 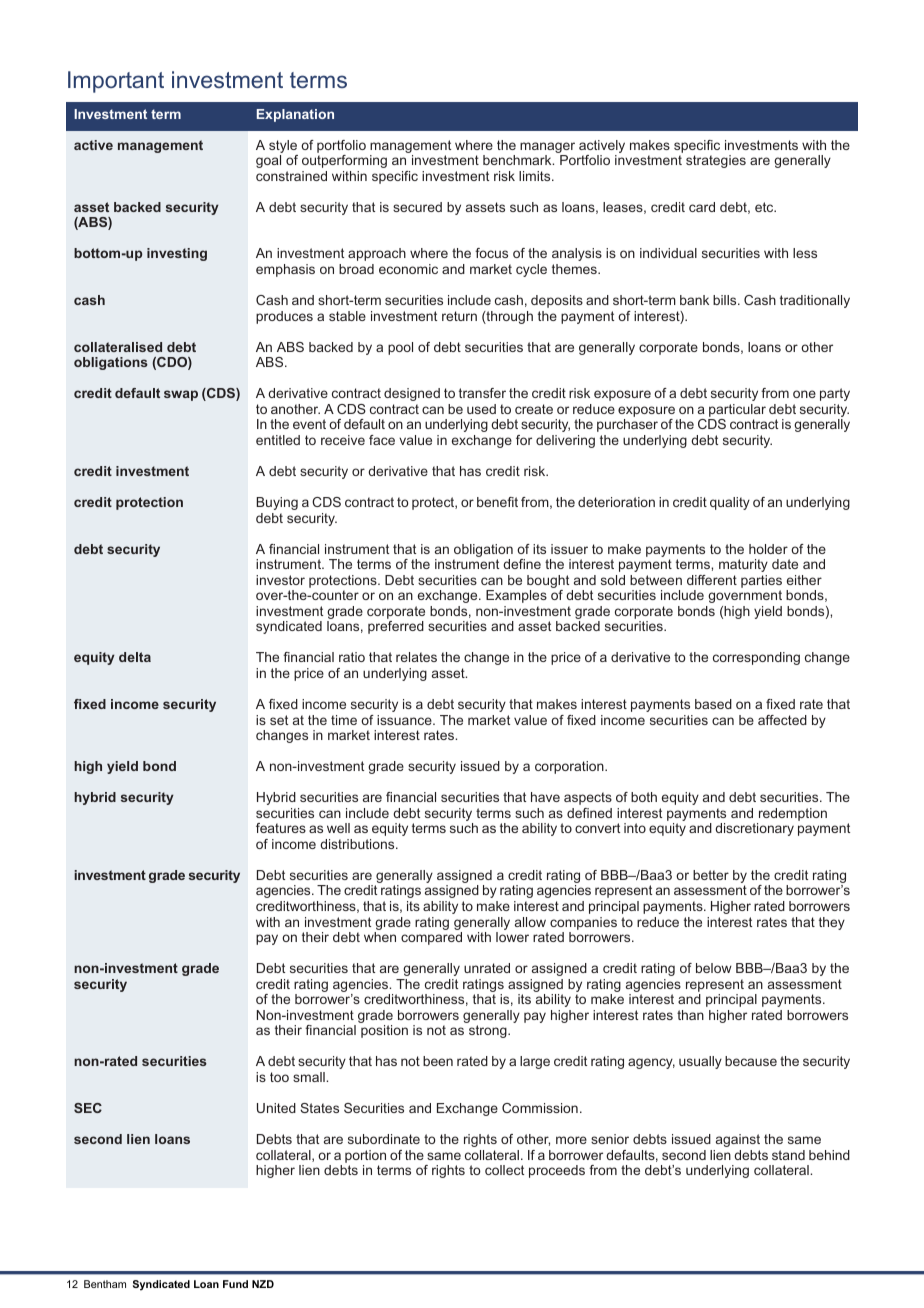 What do you see at coordinates (116, 82) in the page?
I see `Important` at bounding box center [116, 82].
